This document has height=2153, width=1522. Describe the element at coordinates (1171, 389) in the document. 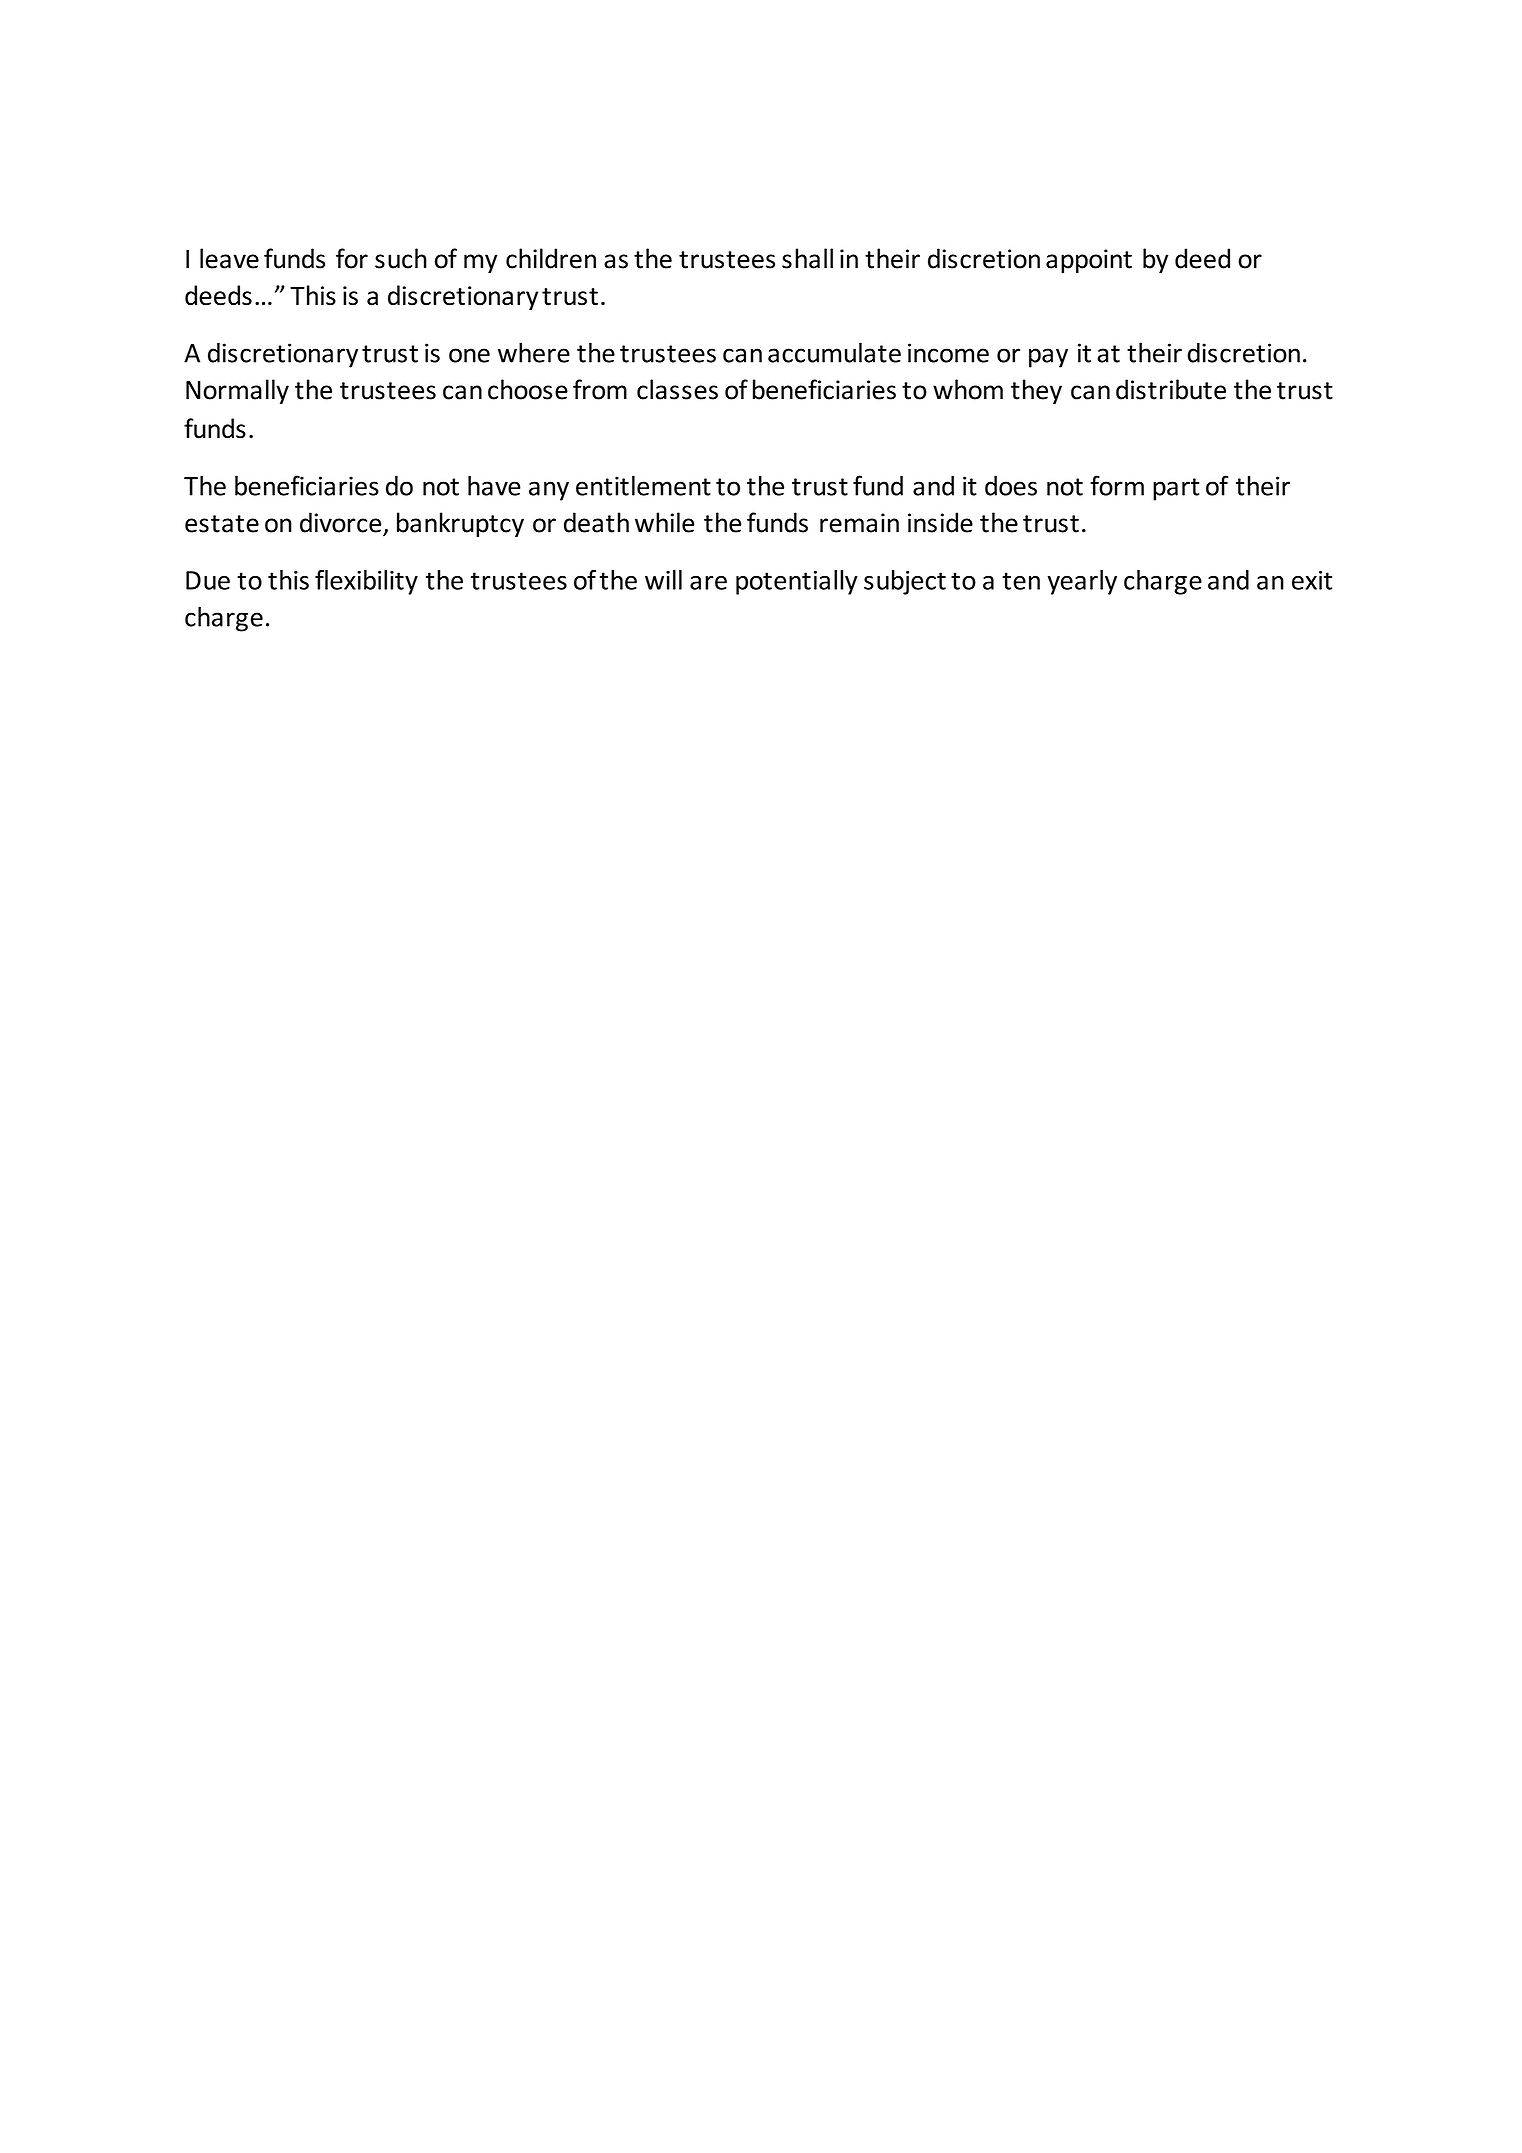

I see `distribute` at that location.
